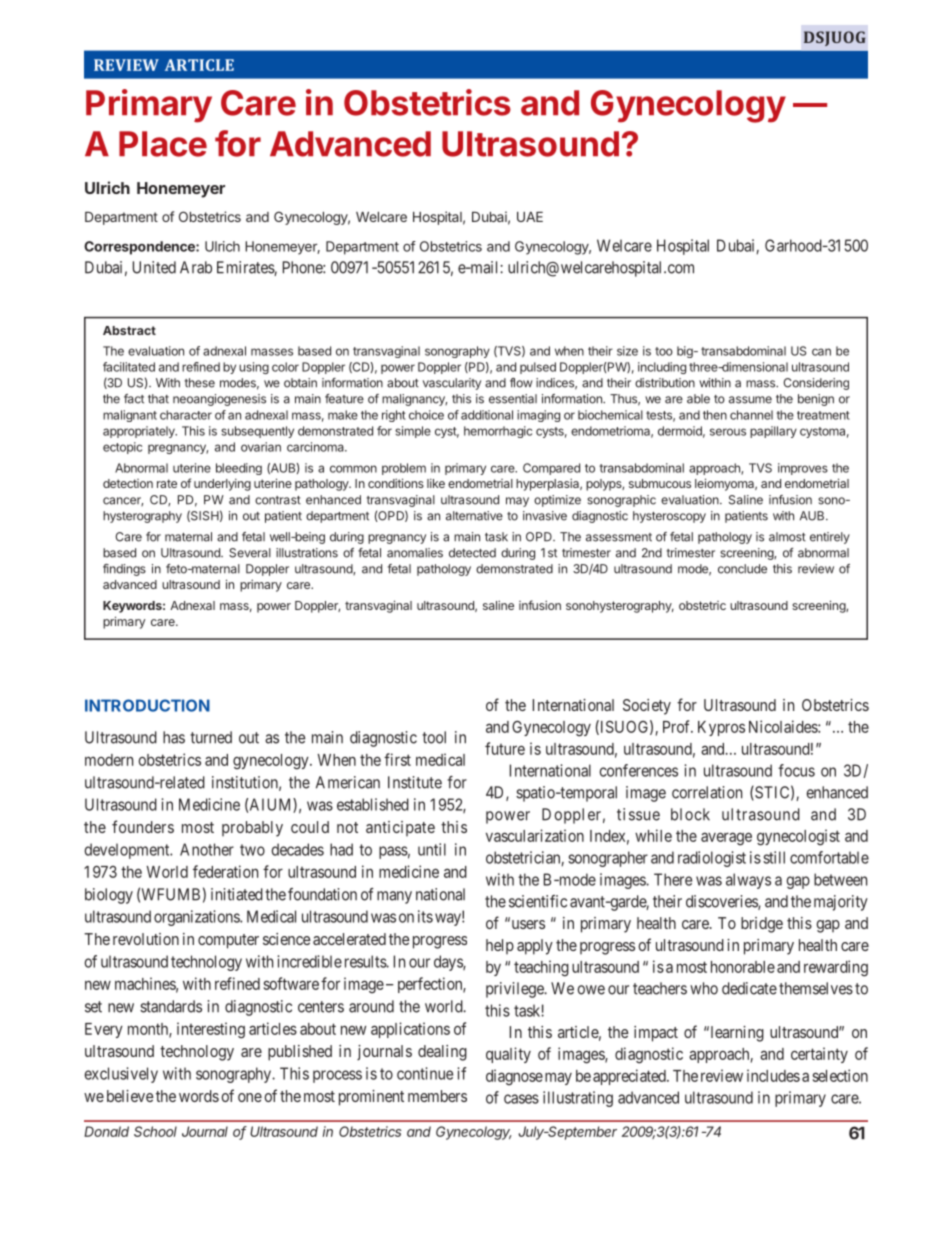  Describe the element at coordinates (147, 705) in the page. I see `INTRODUCTION` at that location.
